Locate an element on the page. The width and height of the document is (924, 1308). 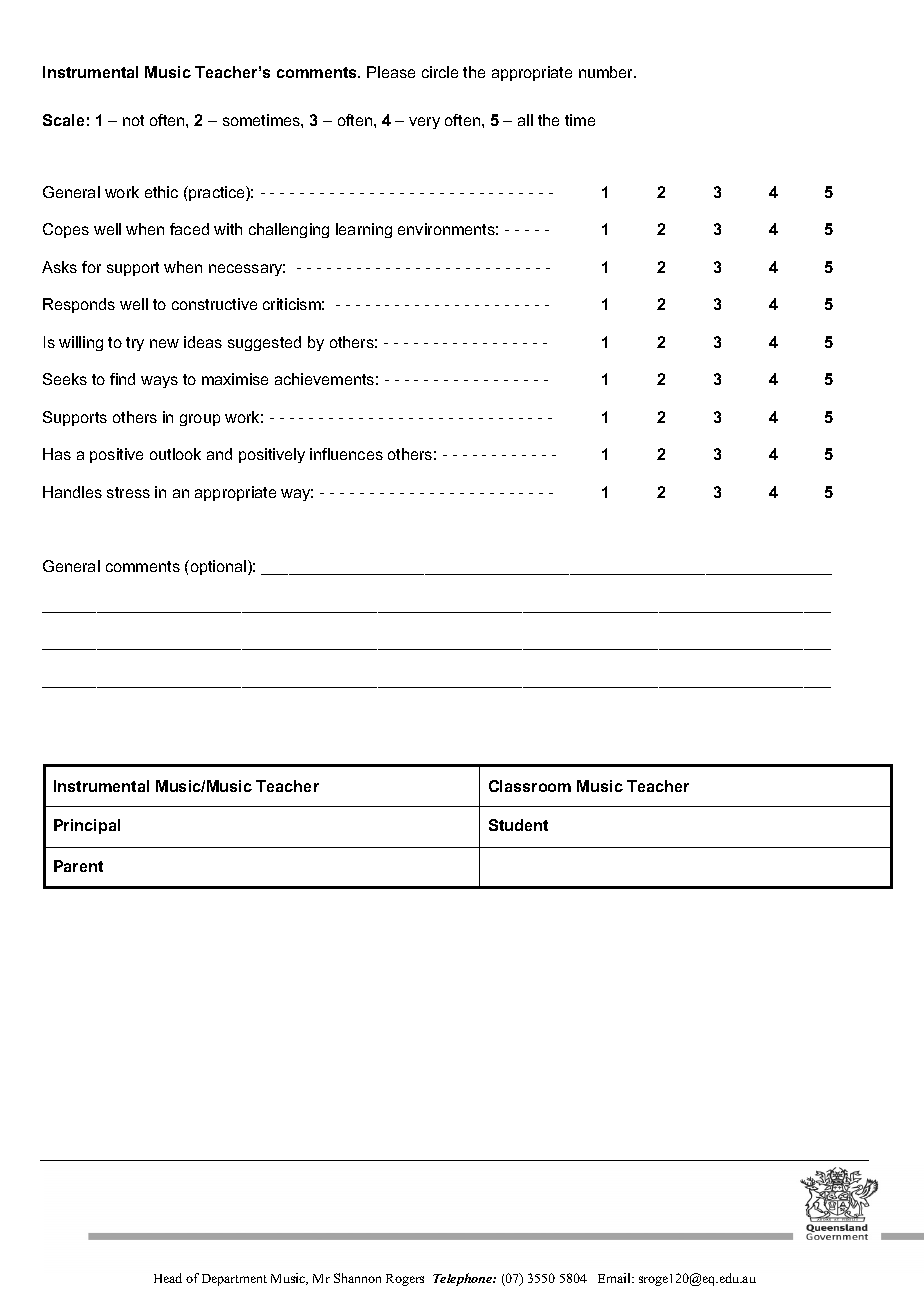
Head is located at coordinates (168, 1278).
